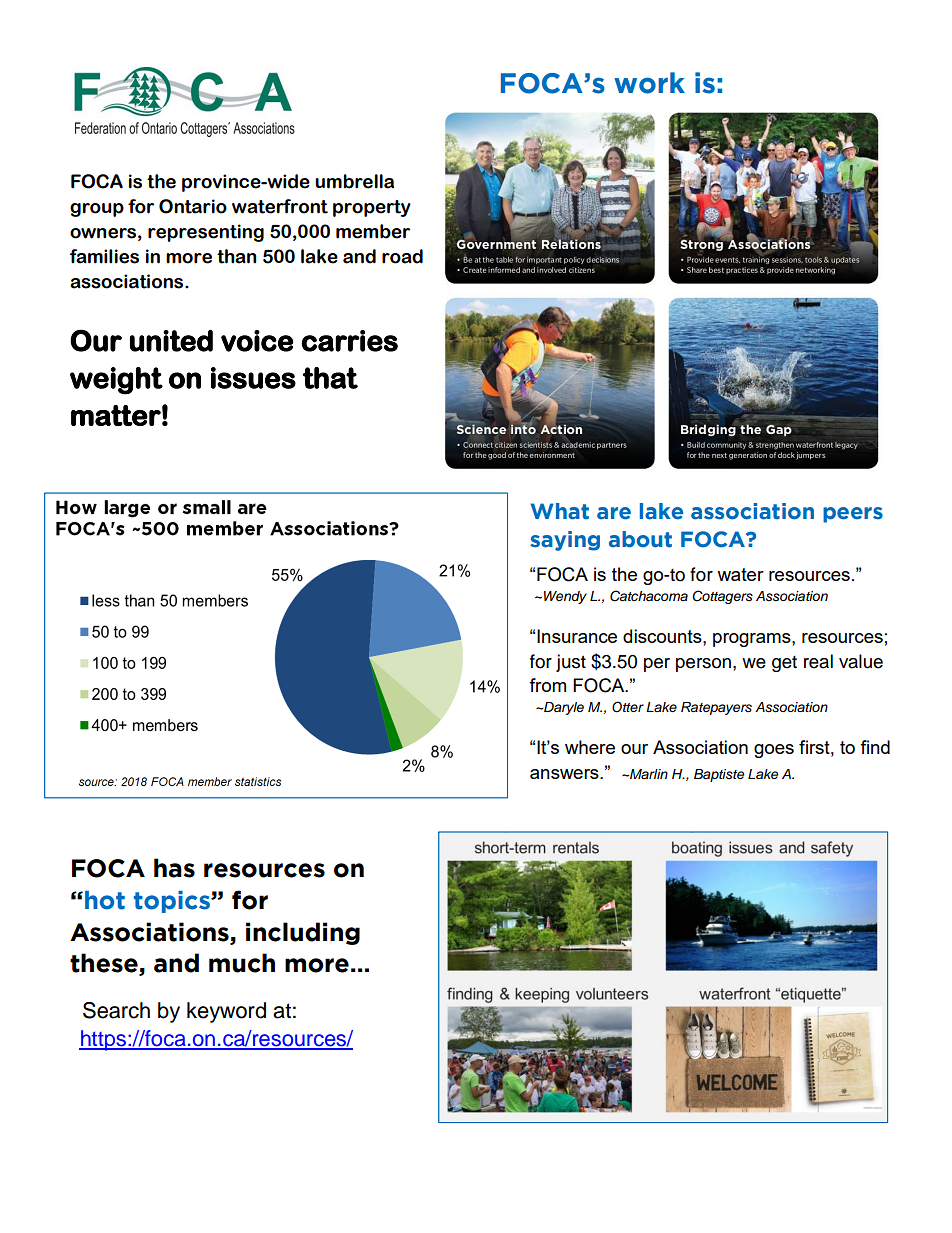 Image resolution: width=952 pixels, height=1233 pixels. I want to click on including, so click(303, 933).
